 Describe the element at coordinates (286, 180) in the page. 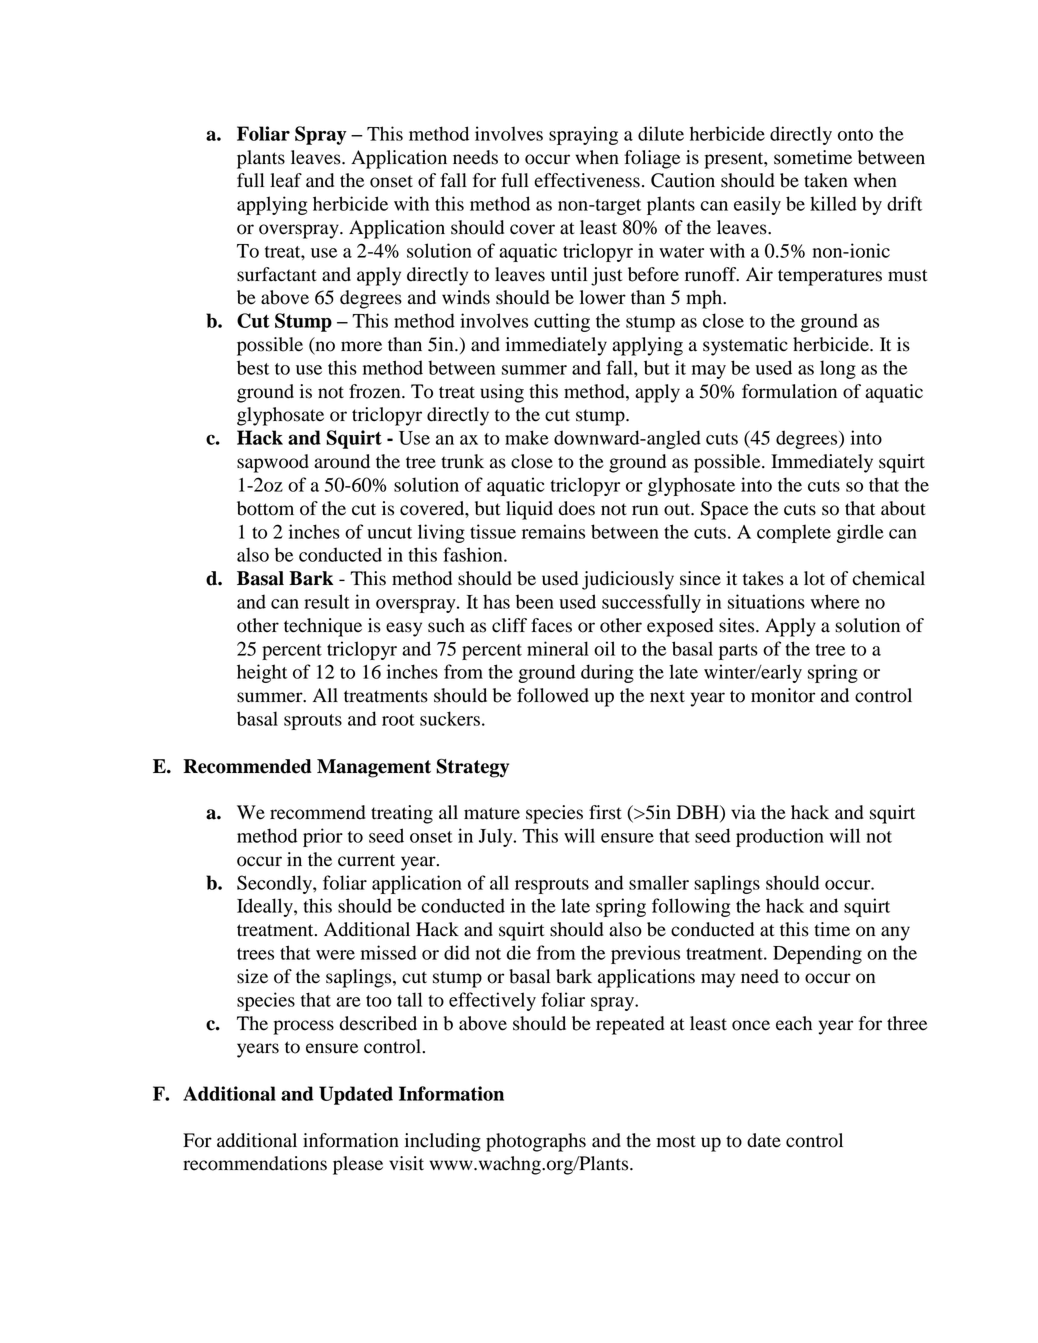

I see `leaf` at that location.
